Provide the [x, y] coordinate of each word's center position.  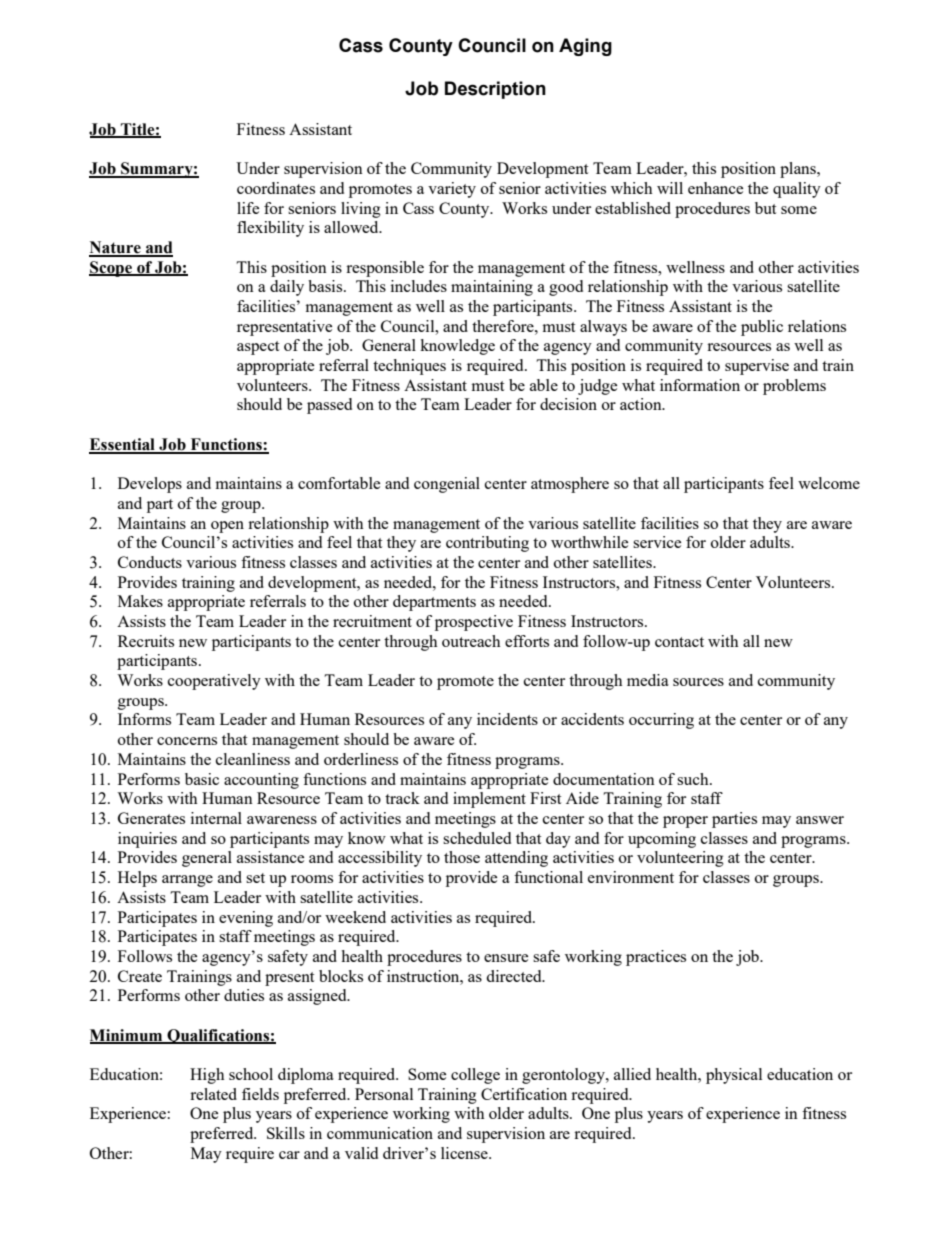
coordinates [276, 188]
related [213, 1094]
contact [679, 642]
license [465, 1153]
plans [799, 170]
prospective [474, 623]
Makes [140, 601]
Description [495, 90]
